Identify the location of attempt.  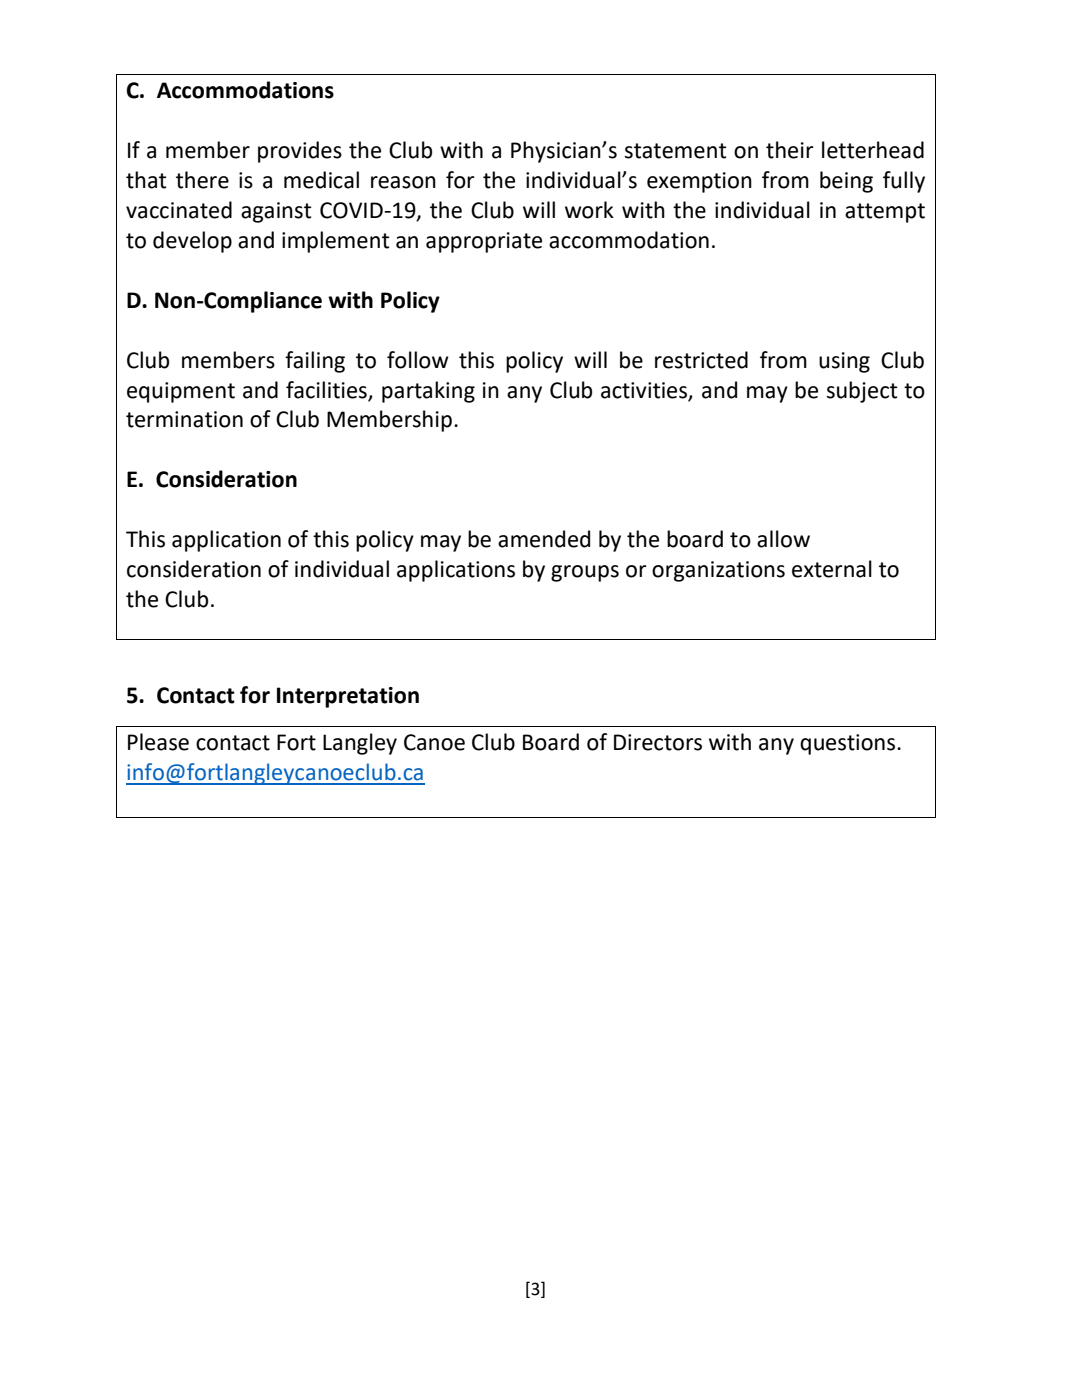
(885, 213).
